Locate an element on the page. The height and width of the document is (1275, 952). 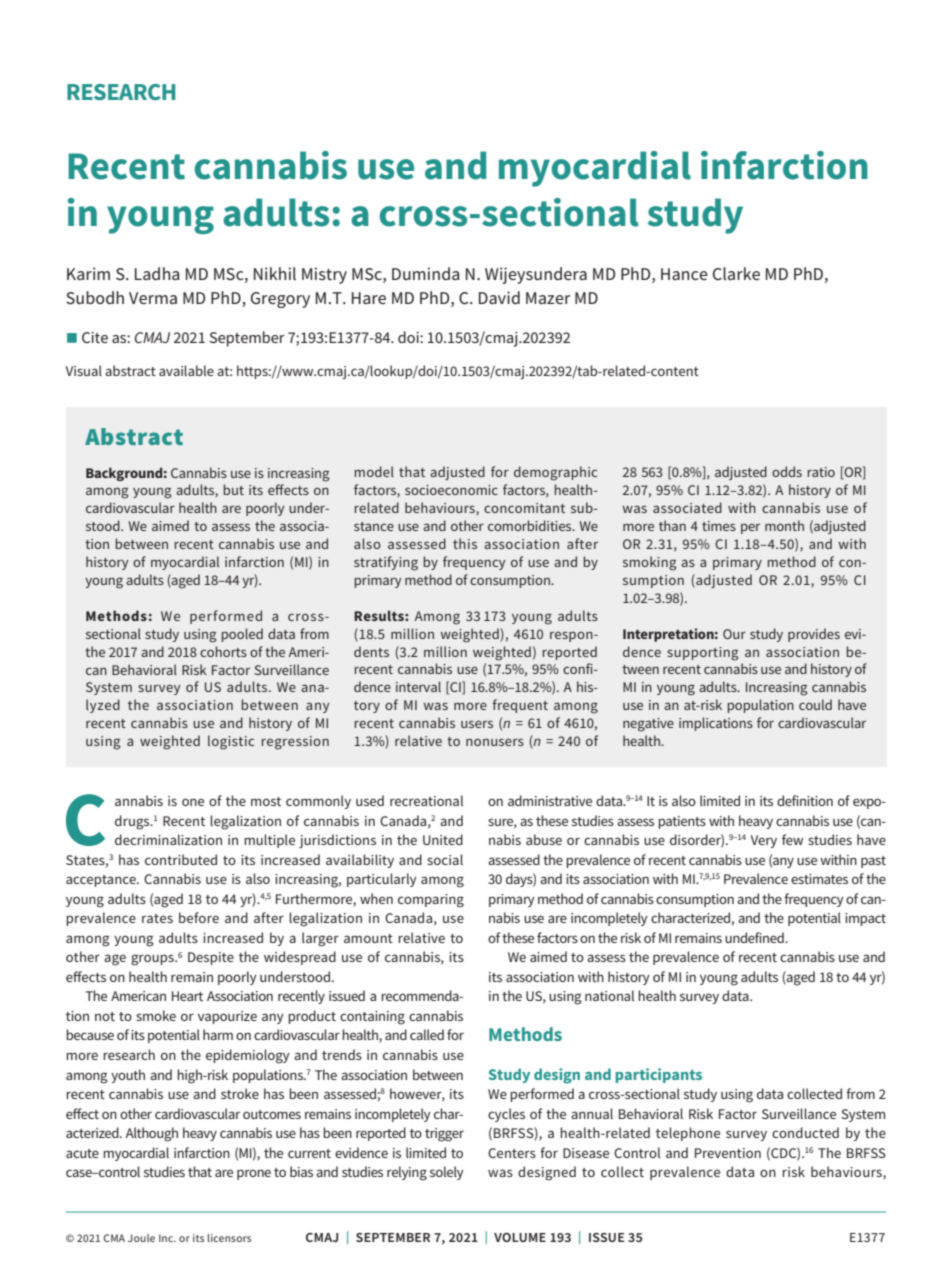
Verma is located at coordinates (153, 298).
